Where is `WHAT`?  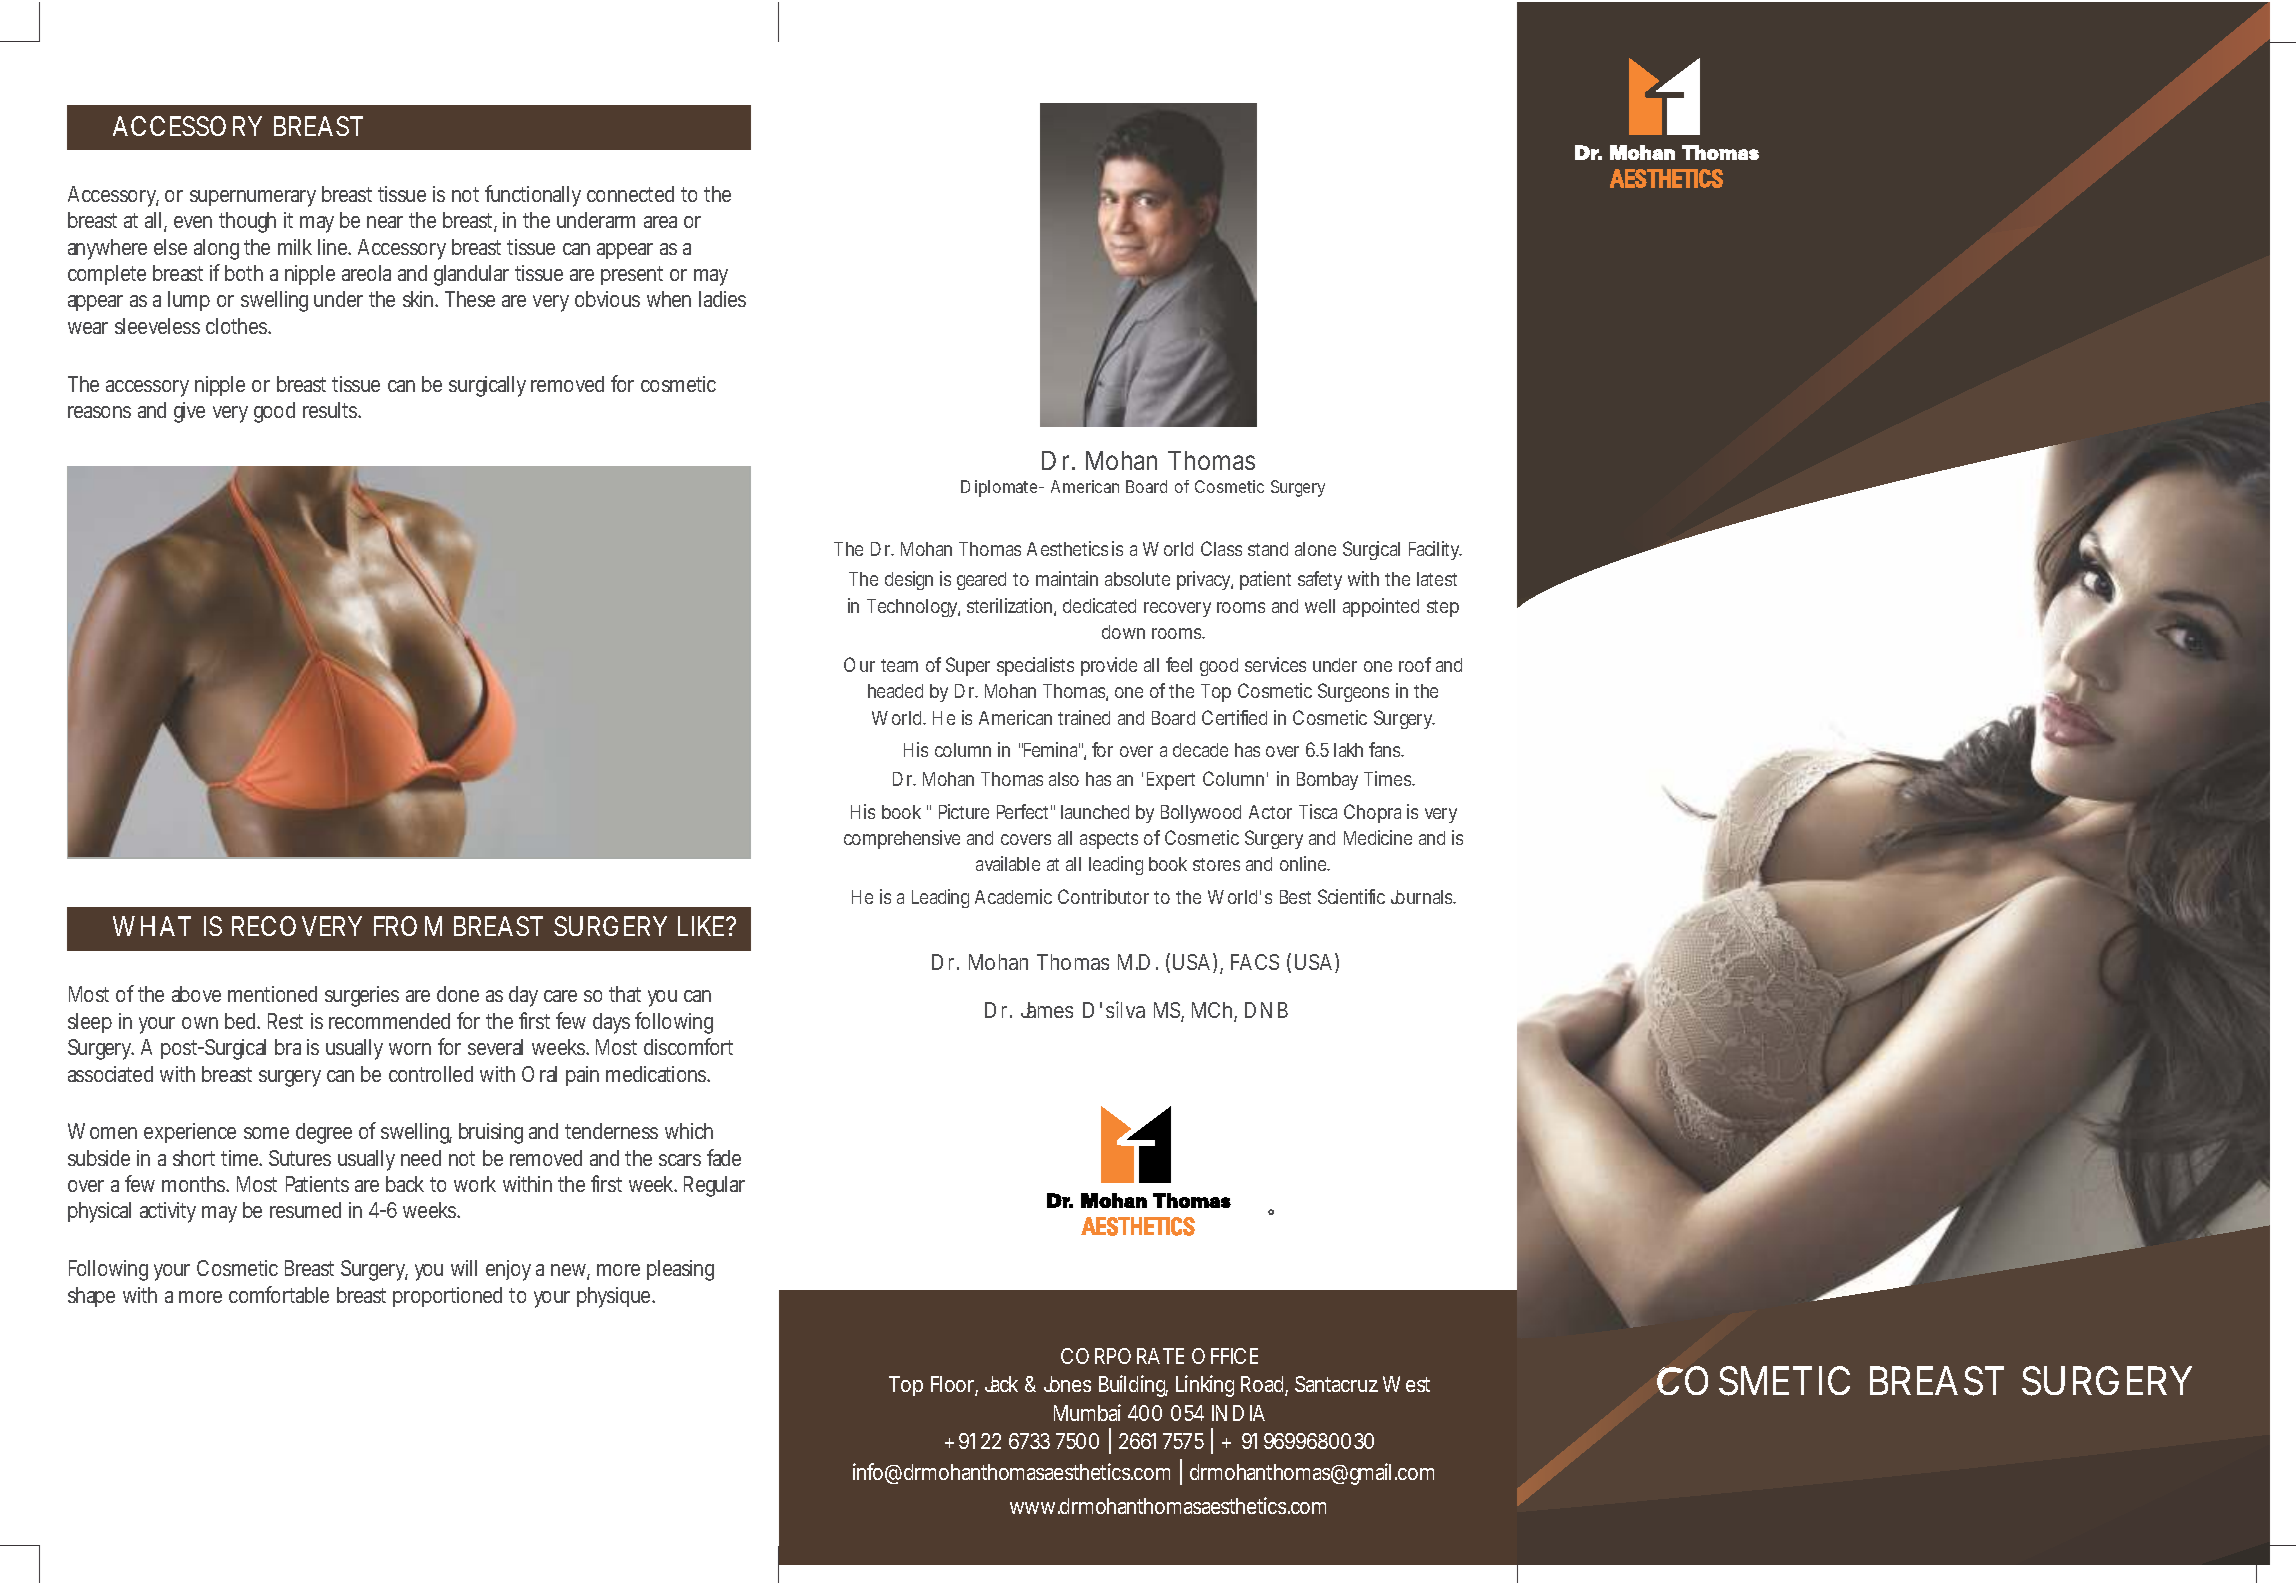 WHAT is located at coordinates (152, 926).
